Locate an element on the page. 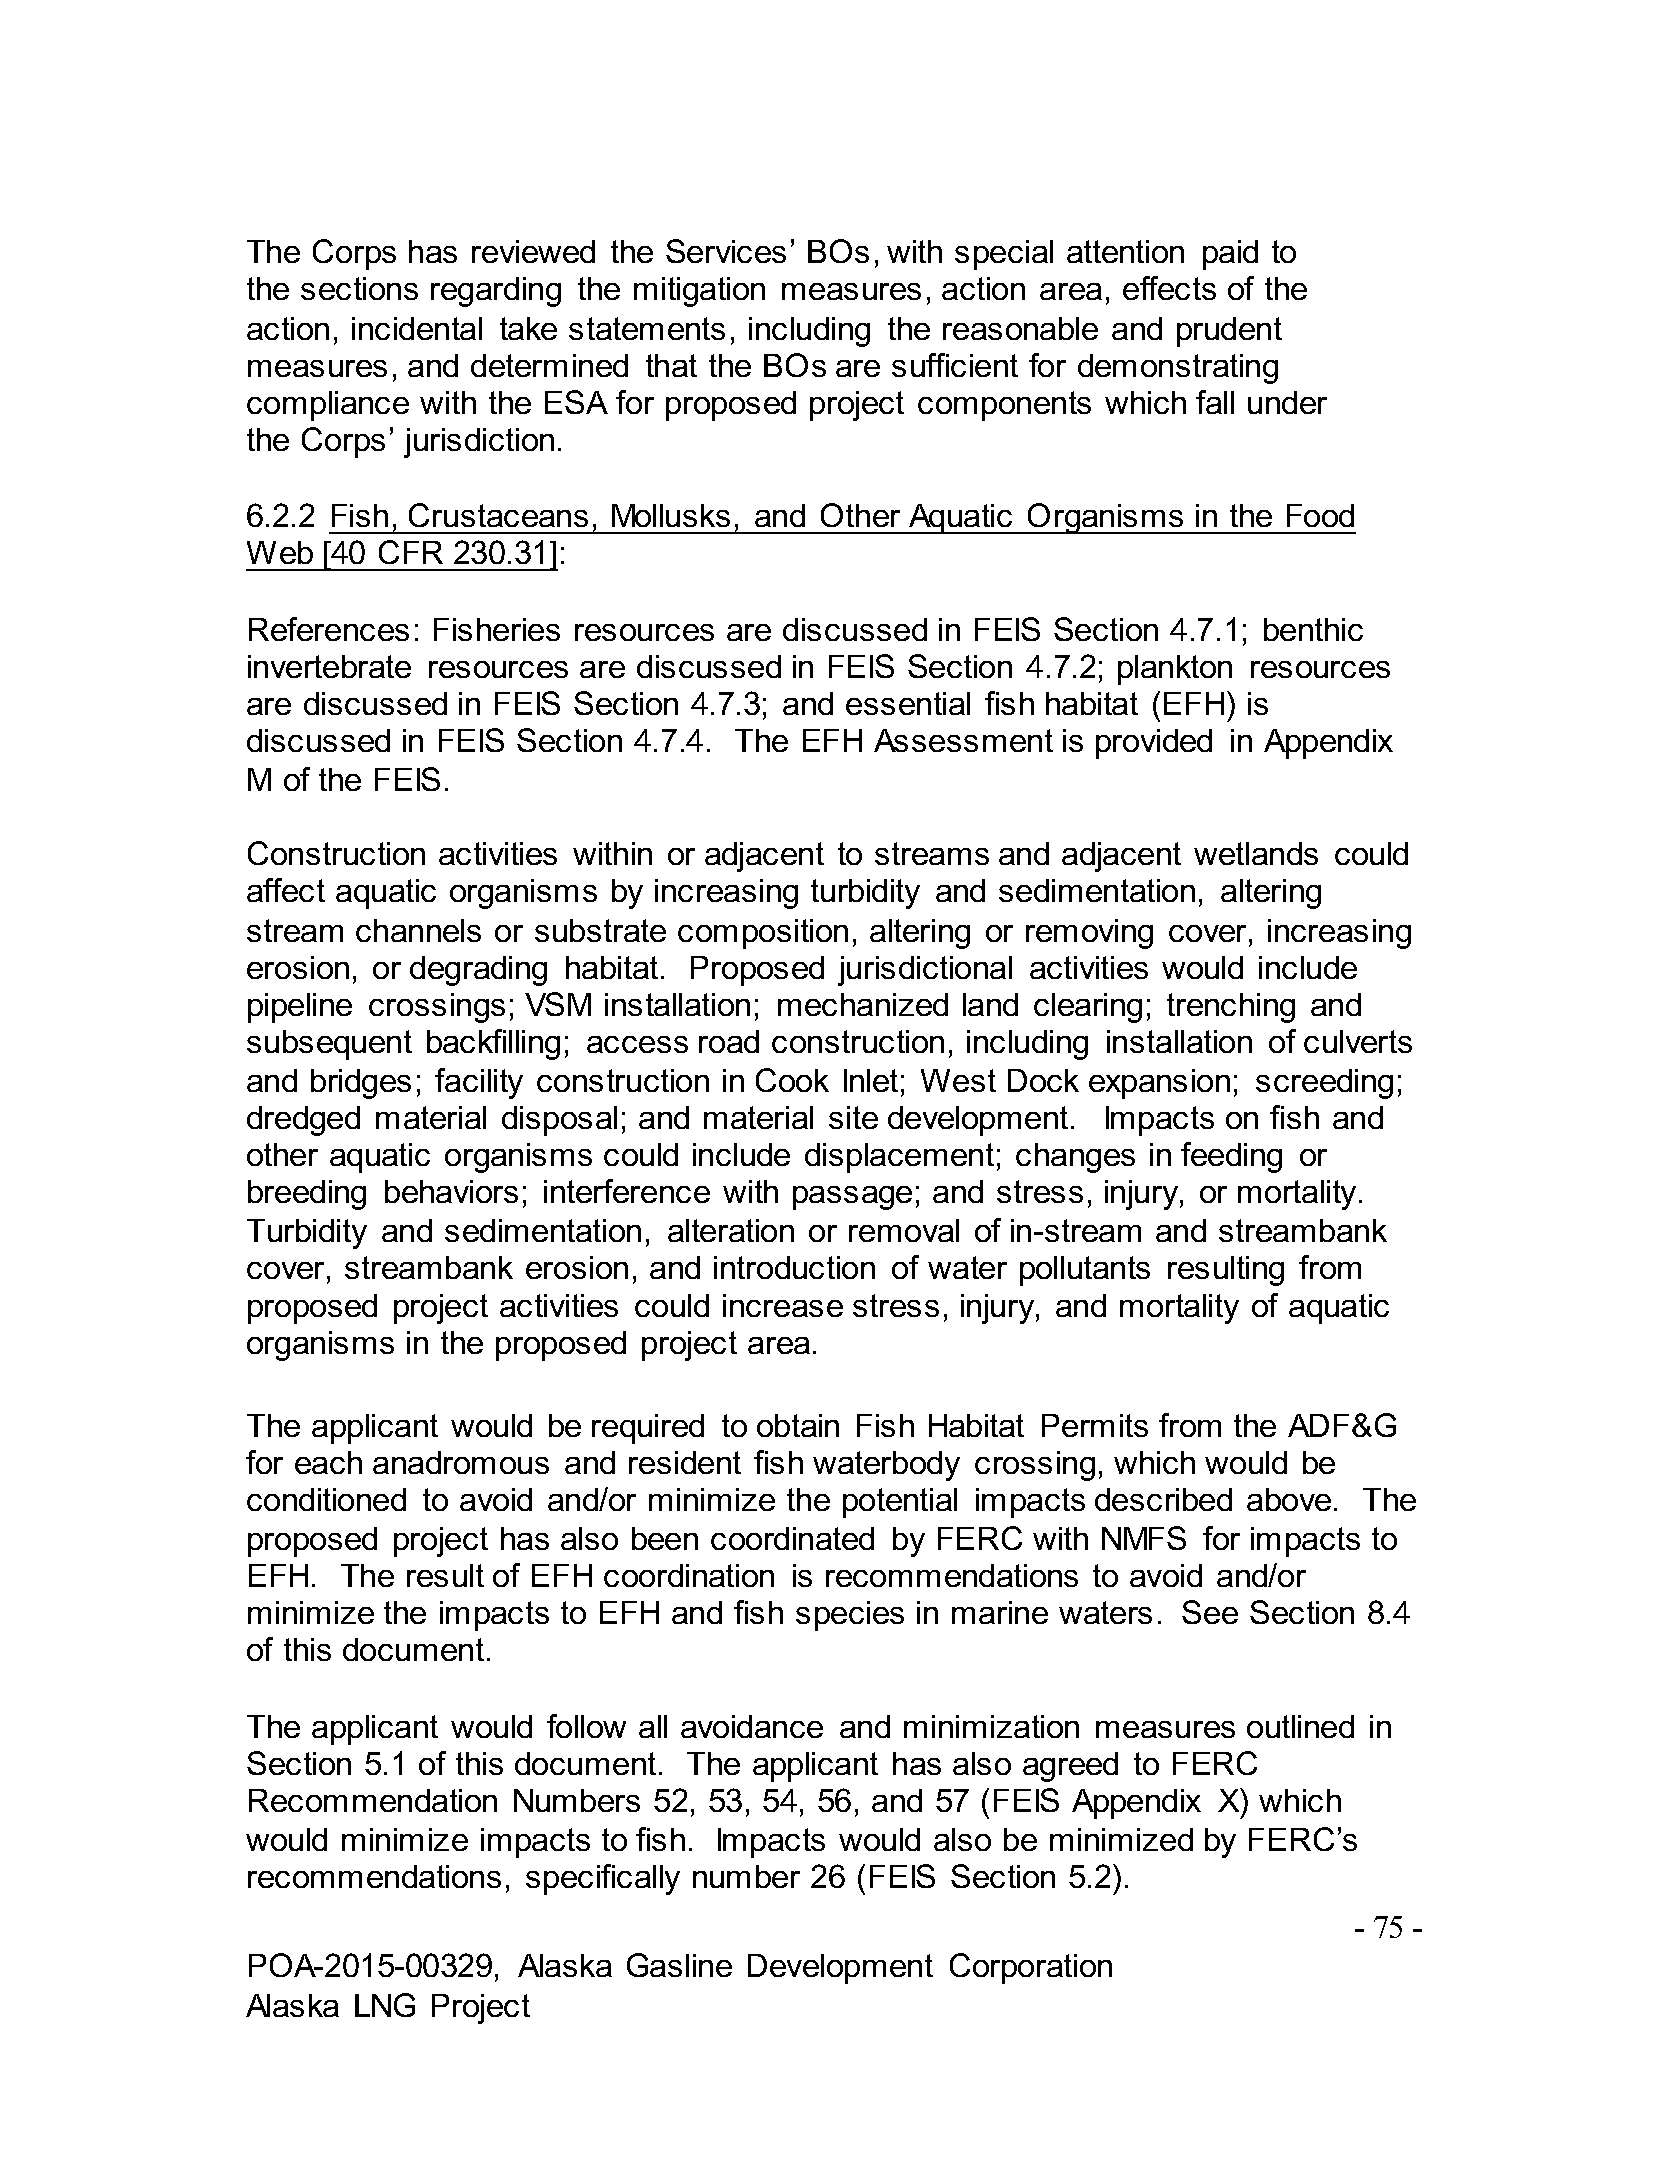  prudent is located at coordinates (1229, 332).
